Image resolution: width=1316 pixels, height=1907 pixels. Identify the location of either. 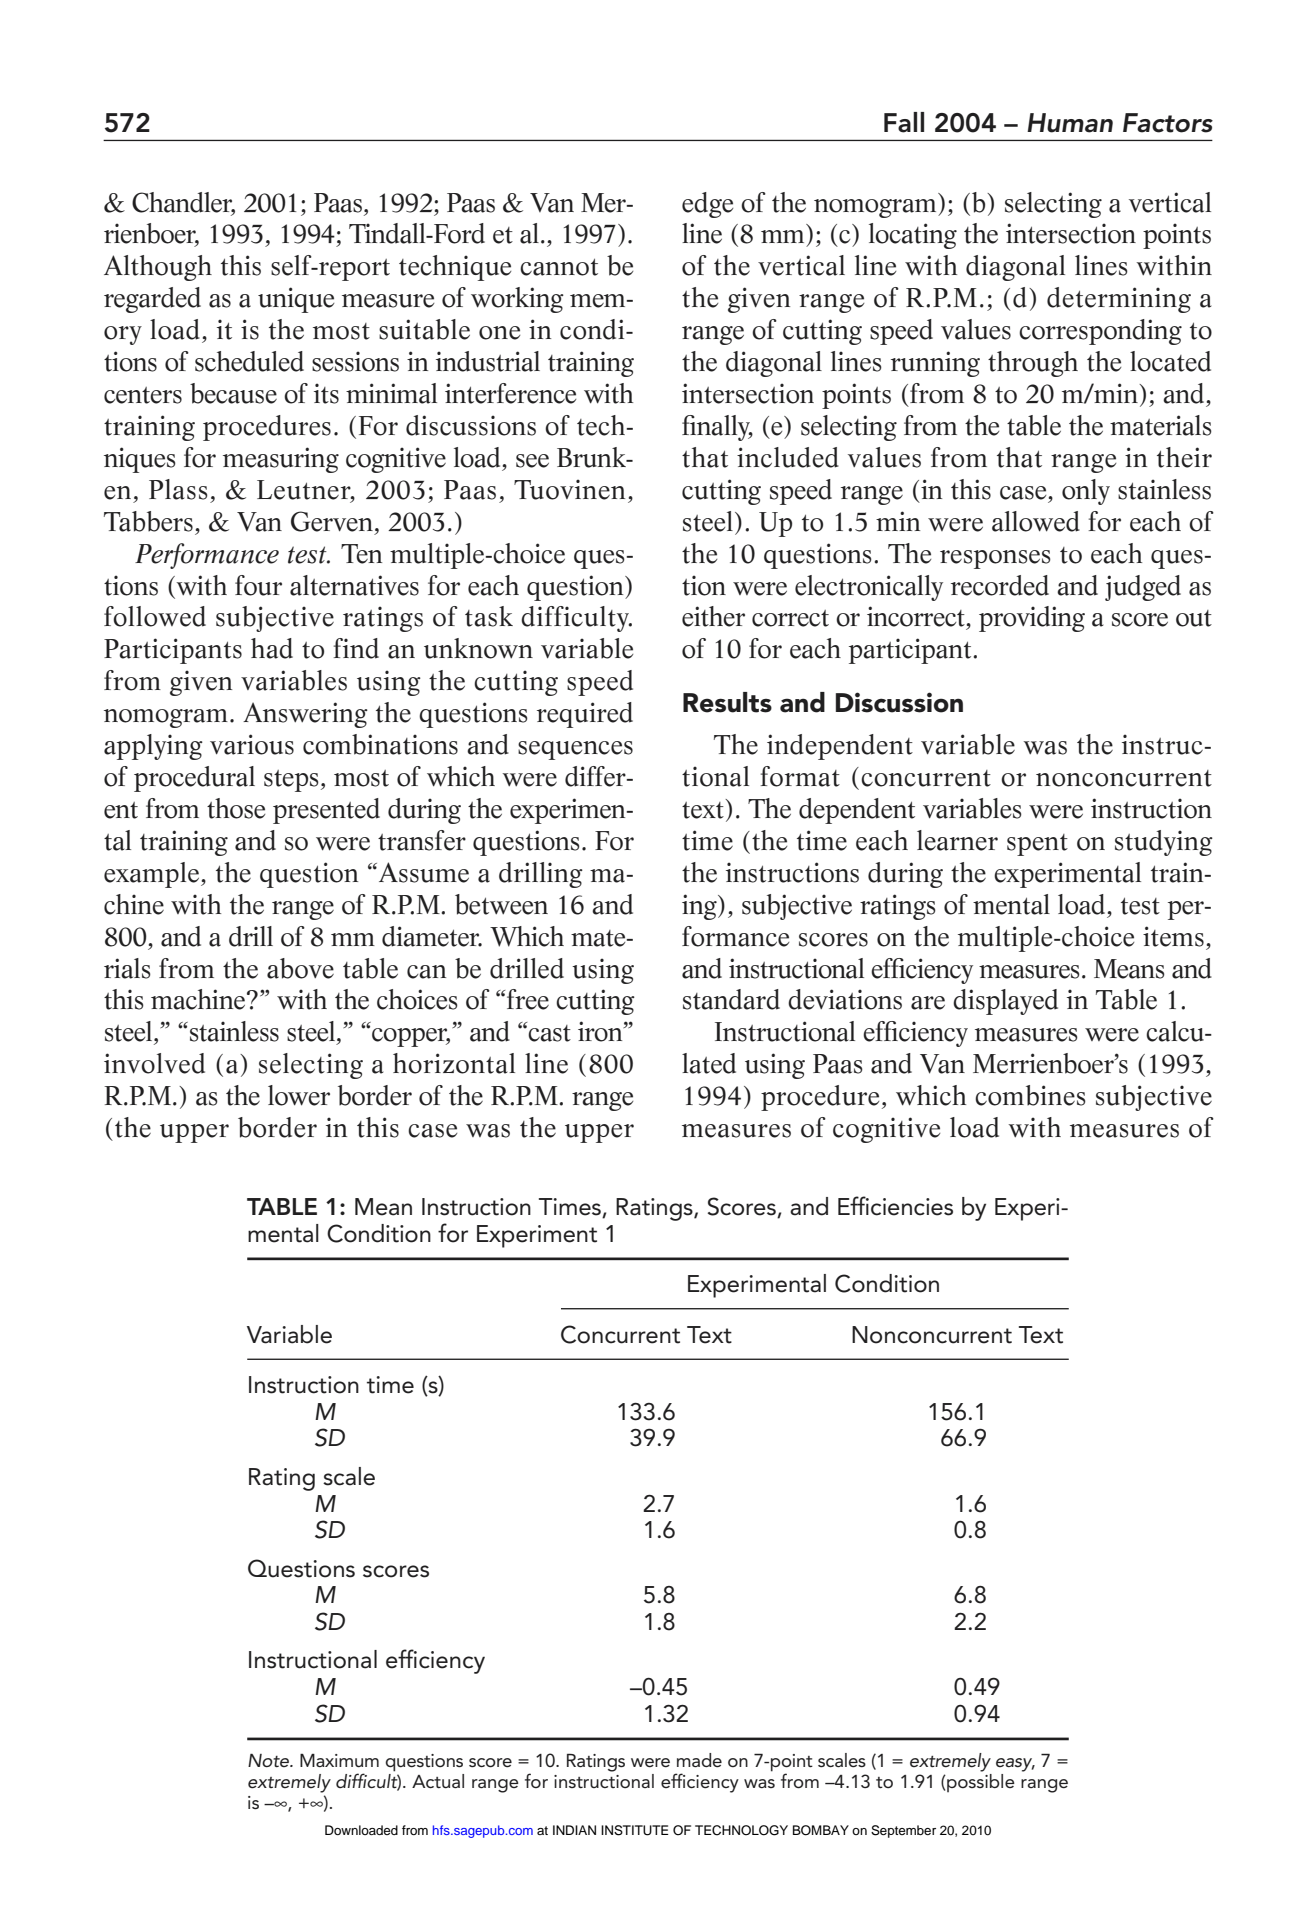
(713, 616).
